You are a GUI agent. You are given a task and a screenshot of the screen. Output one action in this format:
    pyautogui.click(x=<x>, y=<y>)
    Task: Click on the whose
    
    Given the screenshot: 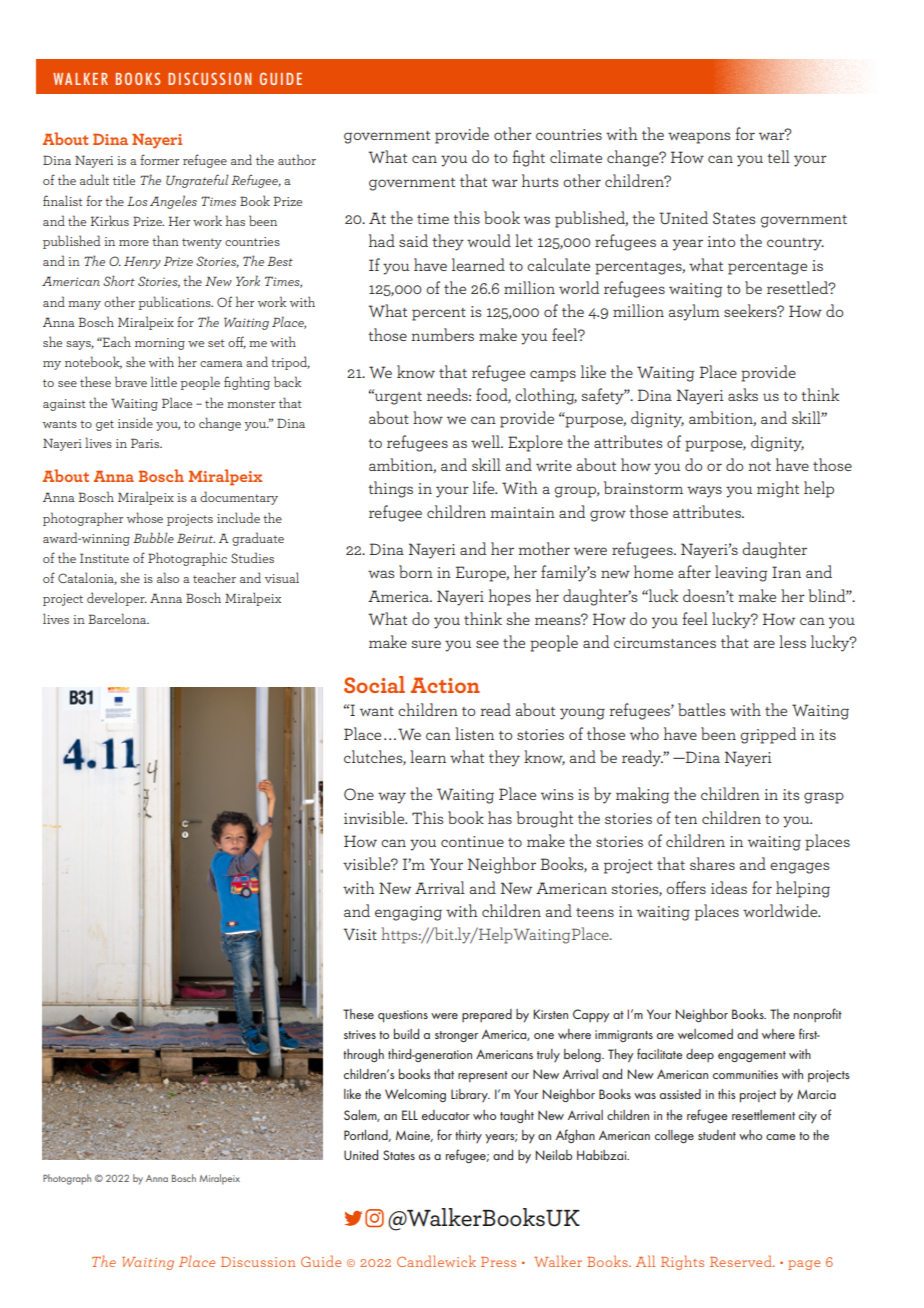 What is the action you would take?
    pyautogui.click(x=145, y=517)
